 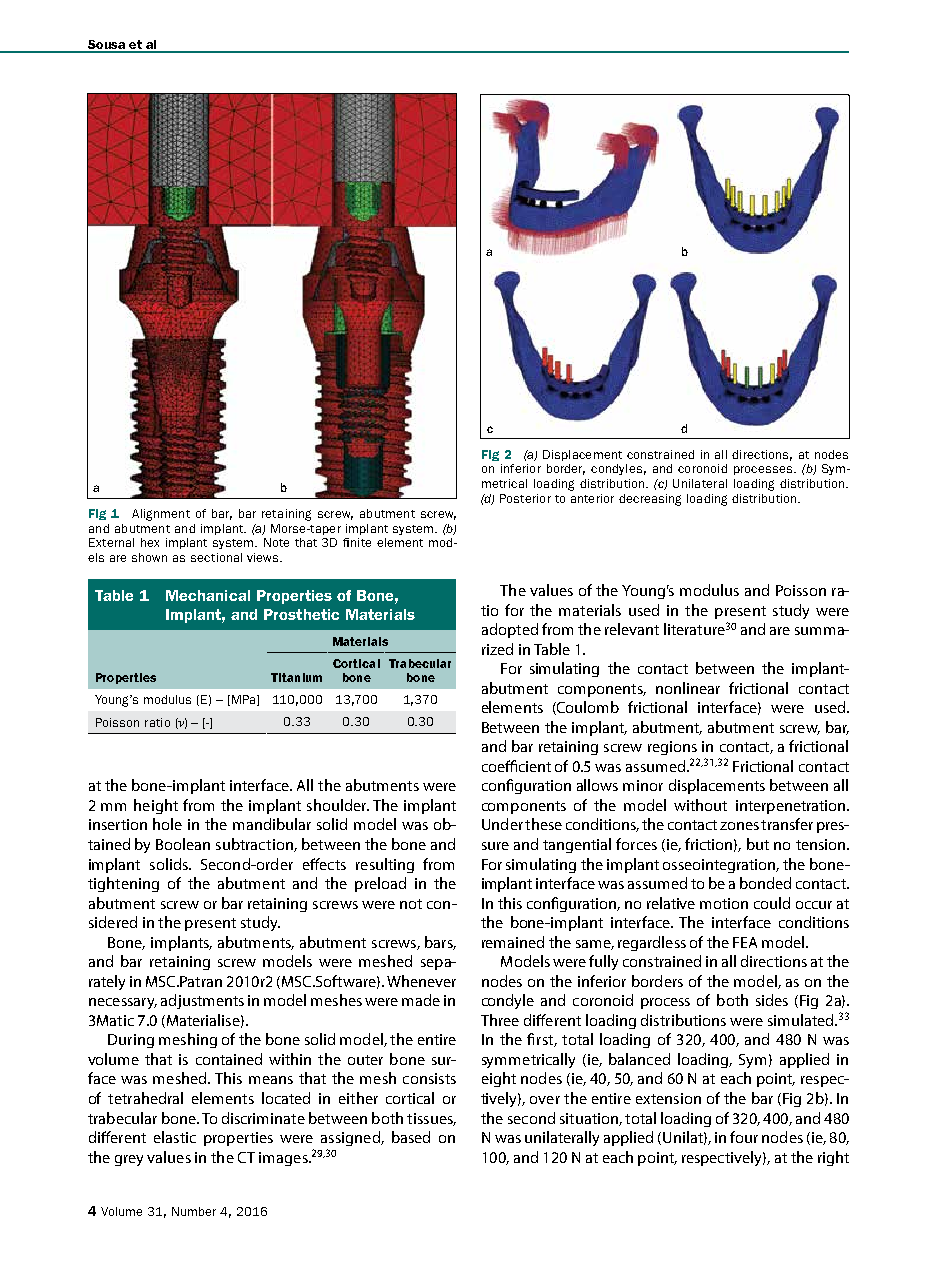 I want to click on Posterior, so click(x=525, y=498).
